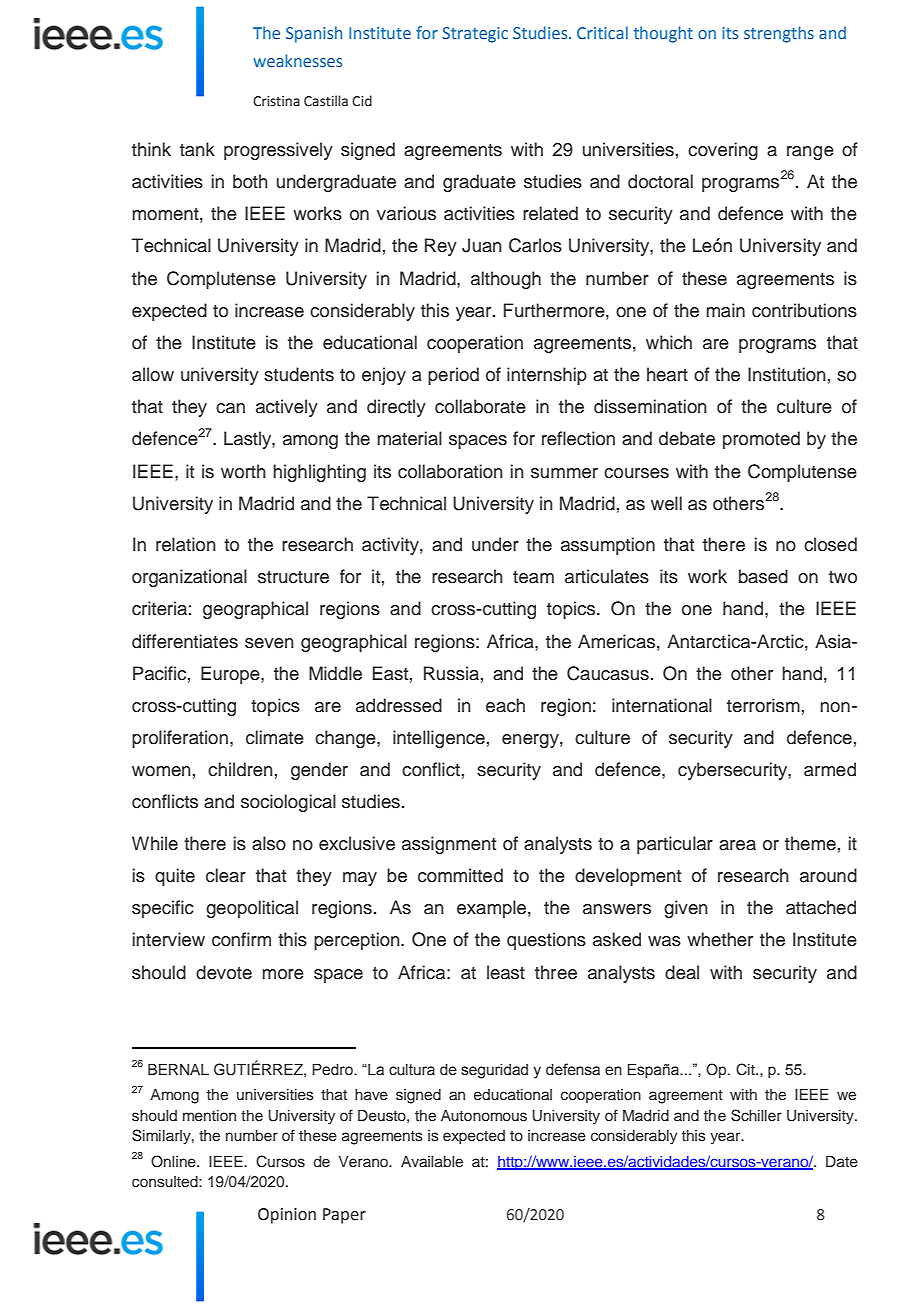 This page has width=924, height=1308. Describe the element at coordinates (737, 845) in the page. I see `area` at that location.
